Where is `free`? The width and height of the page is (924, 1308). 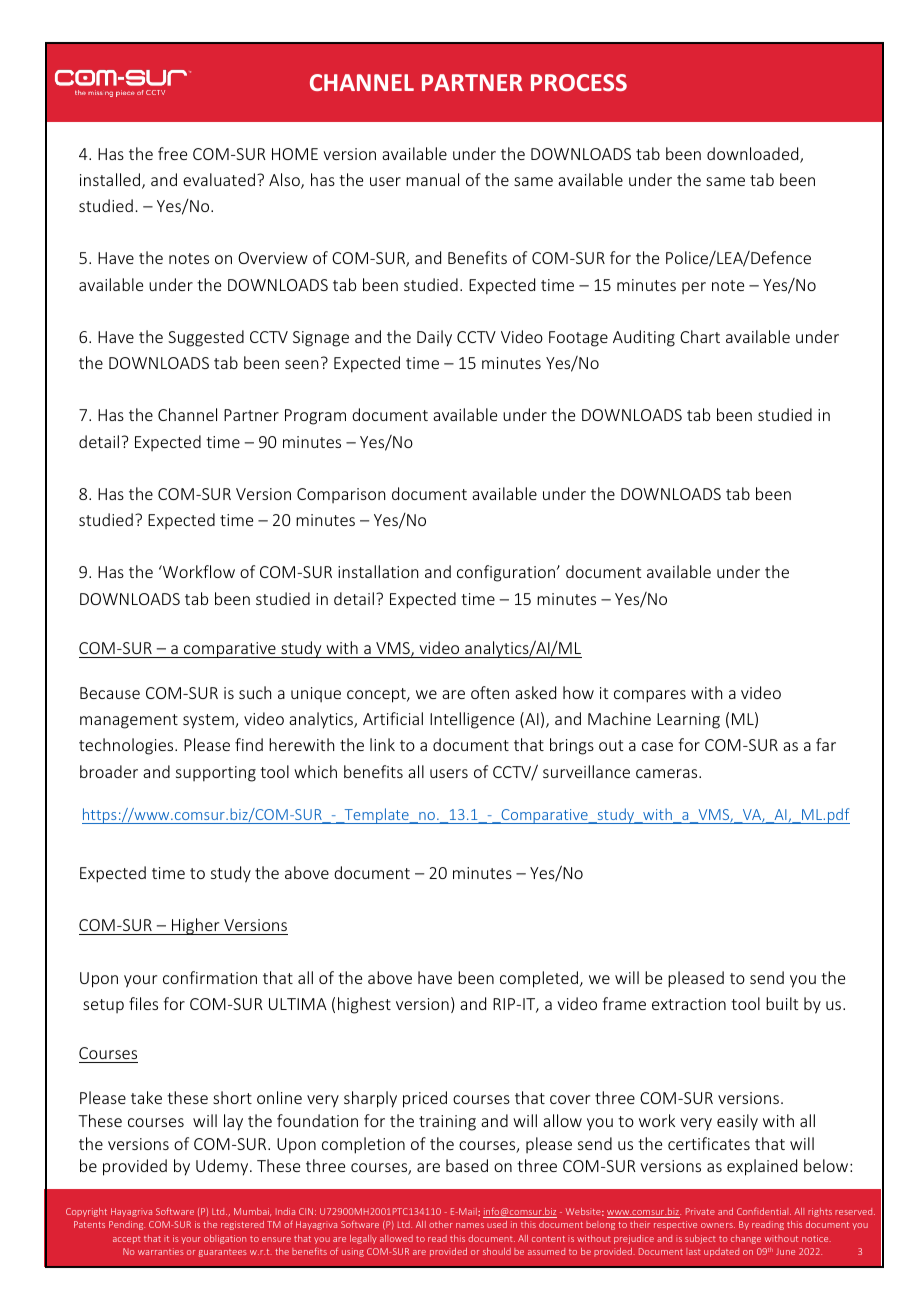
free is located at coordinates (172, 153).
